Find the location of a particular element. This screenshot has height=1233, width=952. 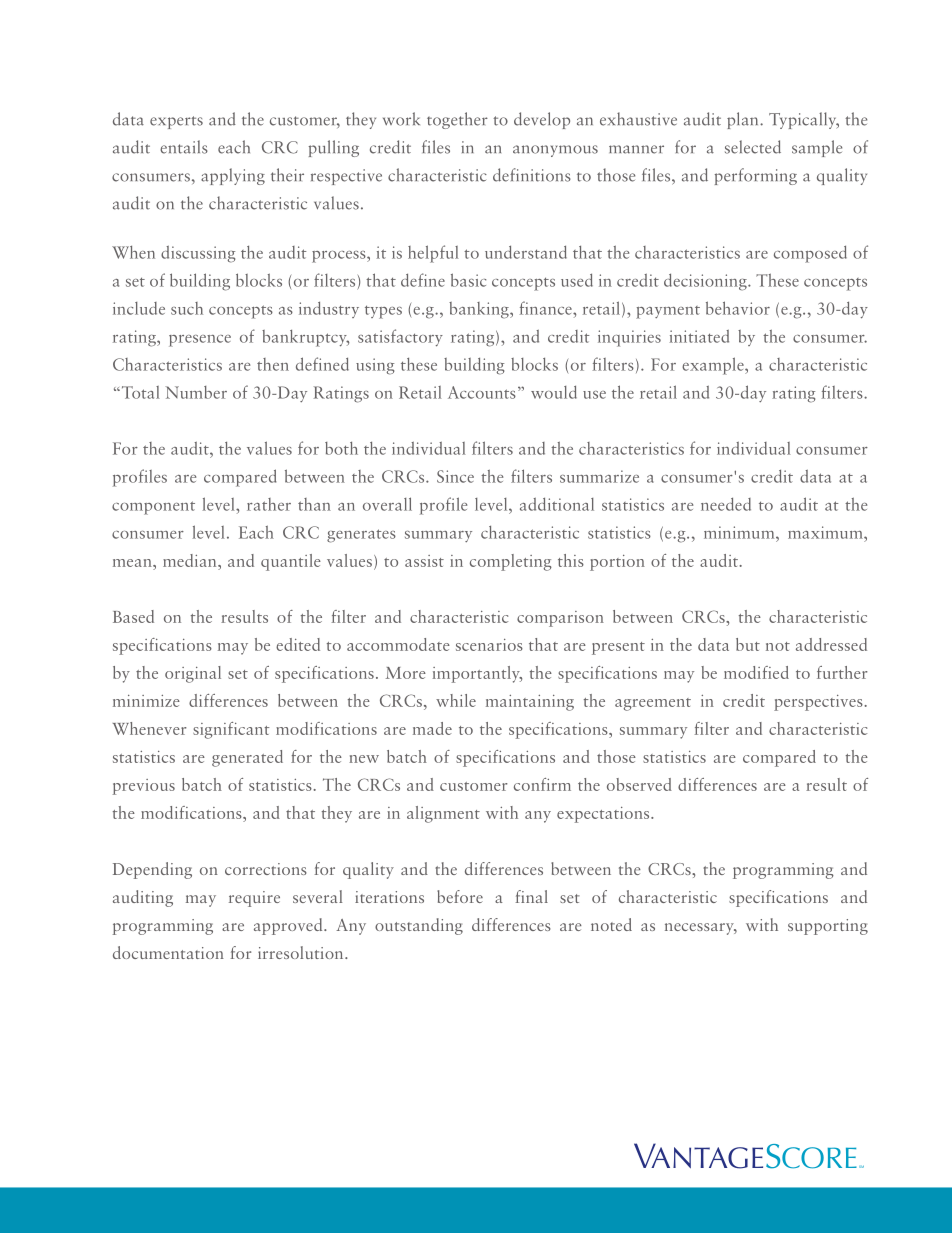

entails is located at coordinates (184, 147).
